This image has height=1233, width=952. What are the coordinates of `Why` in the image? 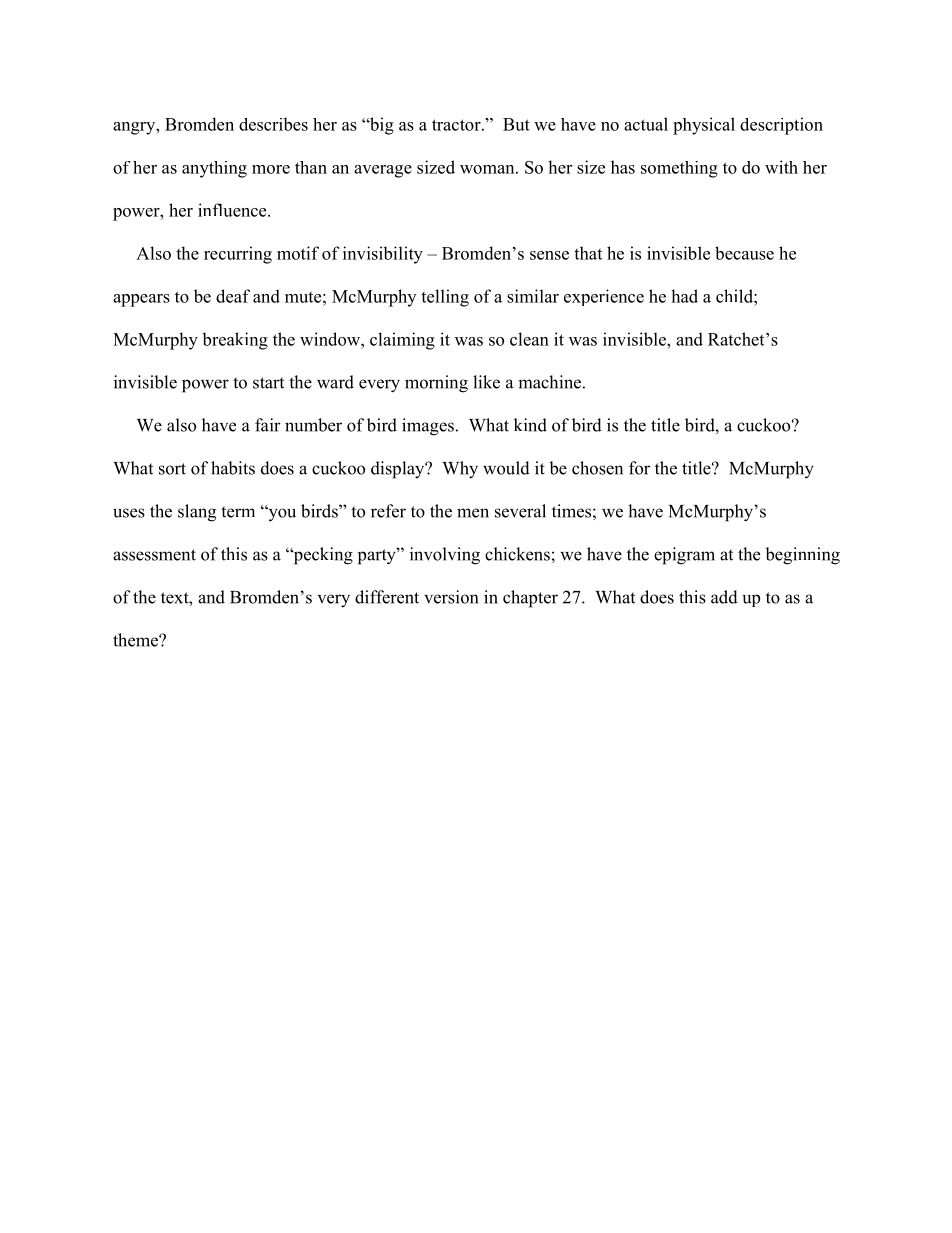 It's located at (460, 470).
